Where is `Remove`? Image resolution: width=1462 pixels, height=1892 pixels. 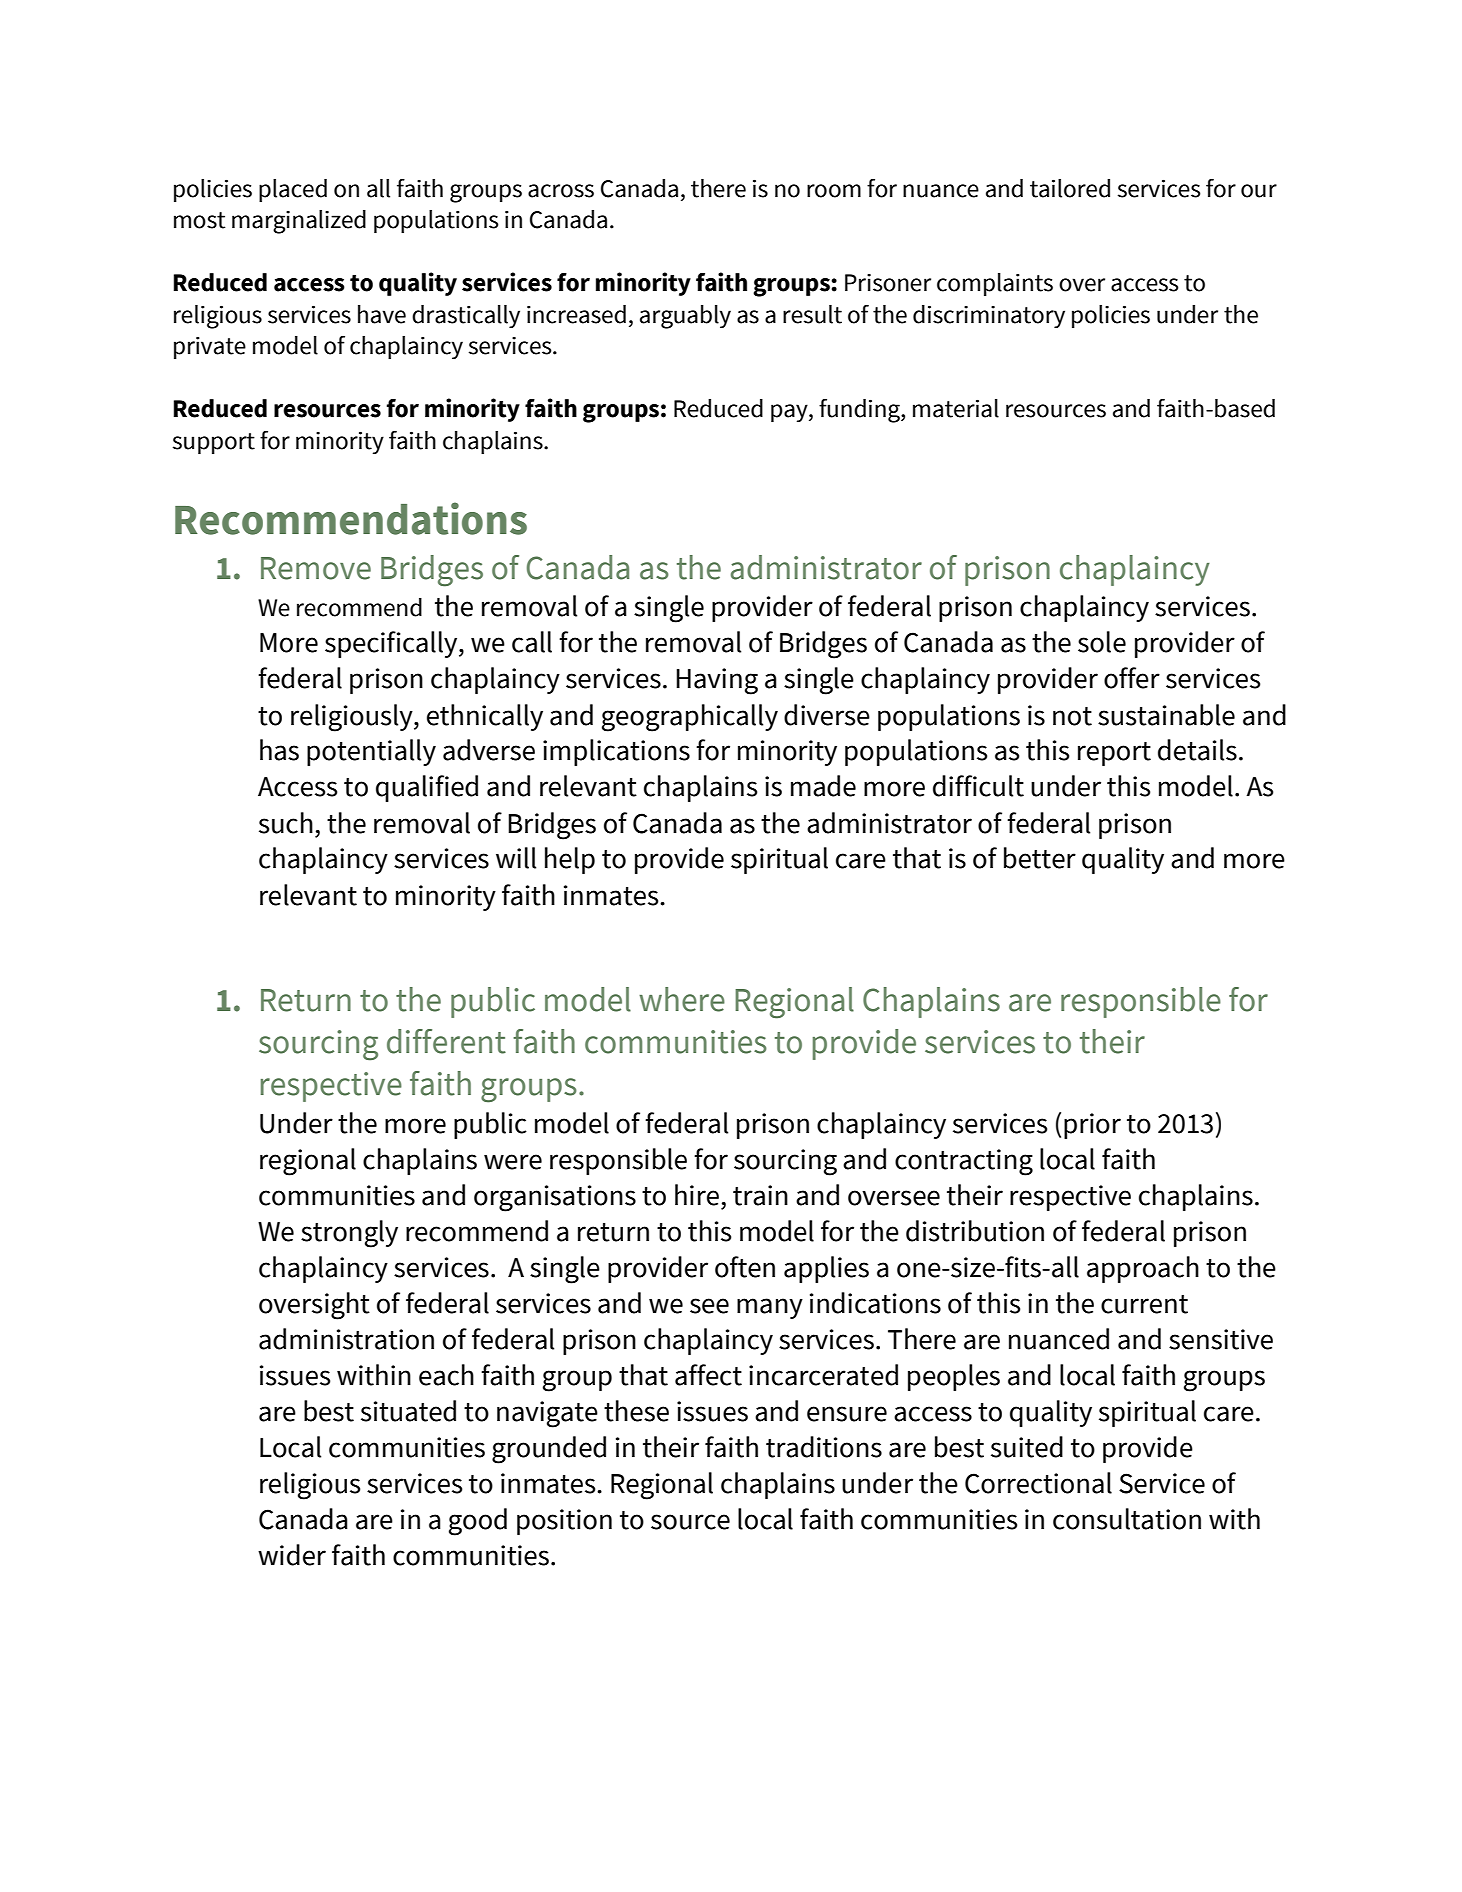
Remove is located at coordinates (316, 568).
